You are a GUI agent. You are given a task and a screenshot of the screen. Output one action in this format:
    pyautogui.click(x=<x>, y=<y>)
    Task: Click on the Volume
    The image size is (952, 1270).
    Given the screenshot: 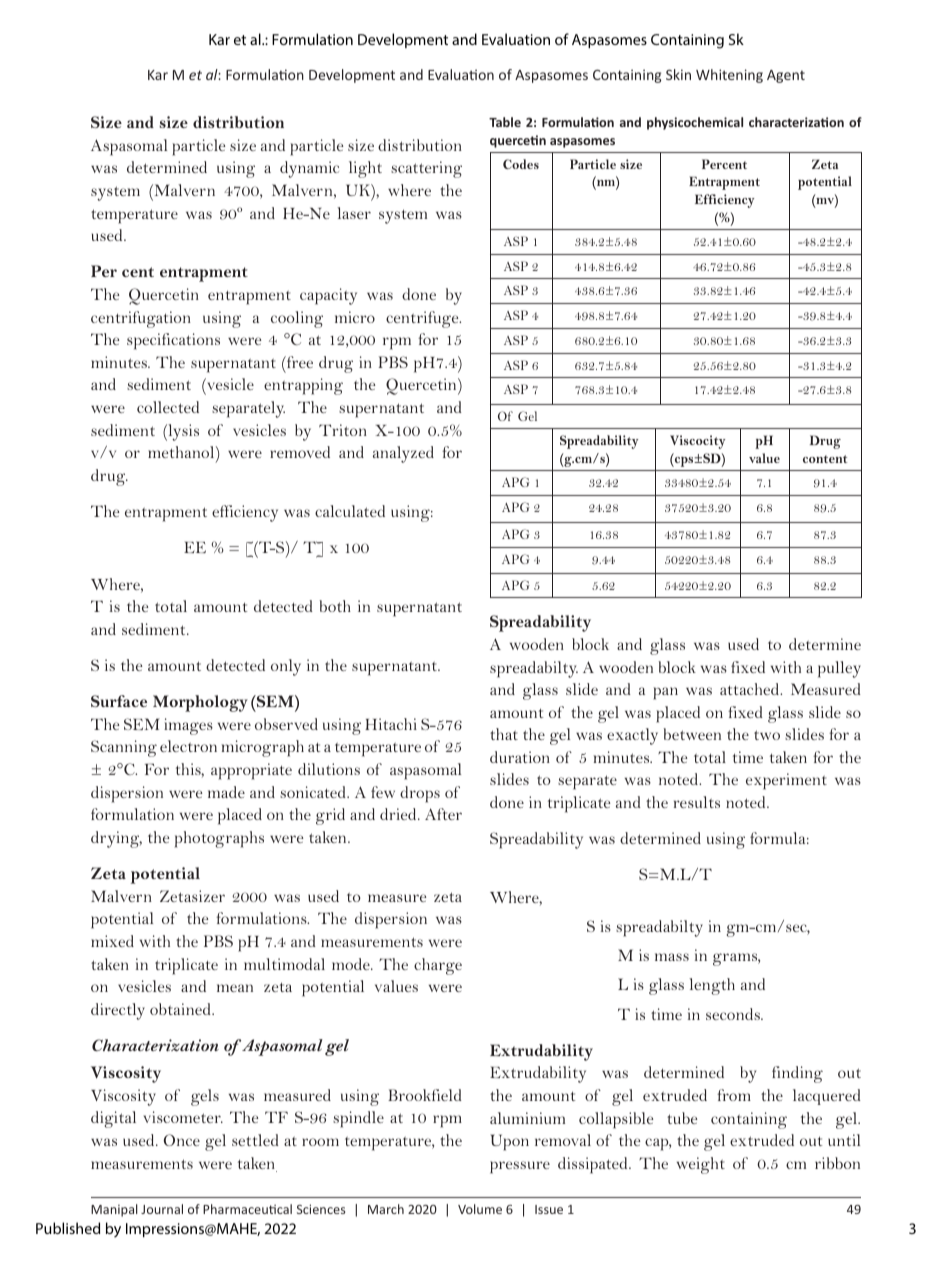 What is the action you would take?
    pyautogui.click(x=480, y=1209)
